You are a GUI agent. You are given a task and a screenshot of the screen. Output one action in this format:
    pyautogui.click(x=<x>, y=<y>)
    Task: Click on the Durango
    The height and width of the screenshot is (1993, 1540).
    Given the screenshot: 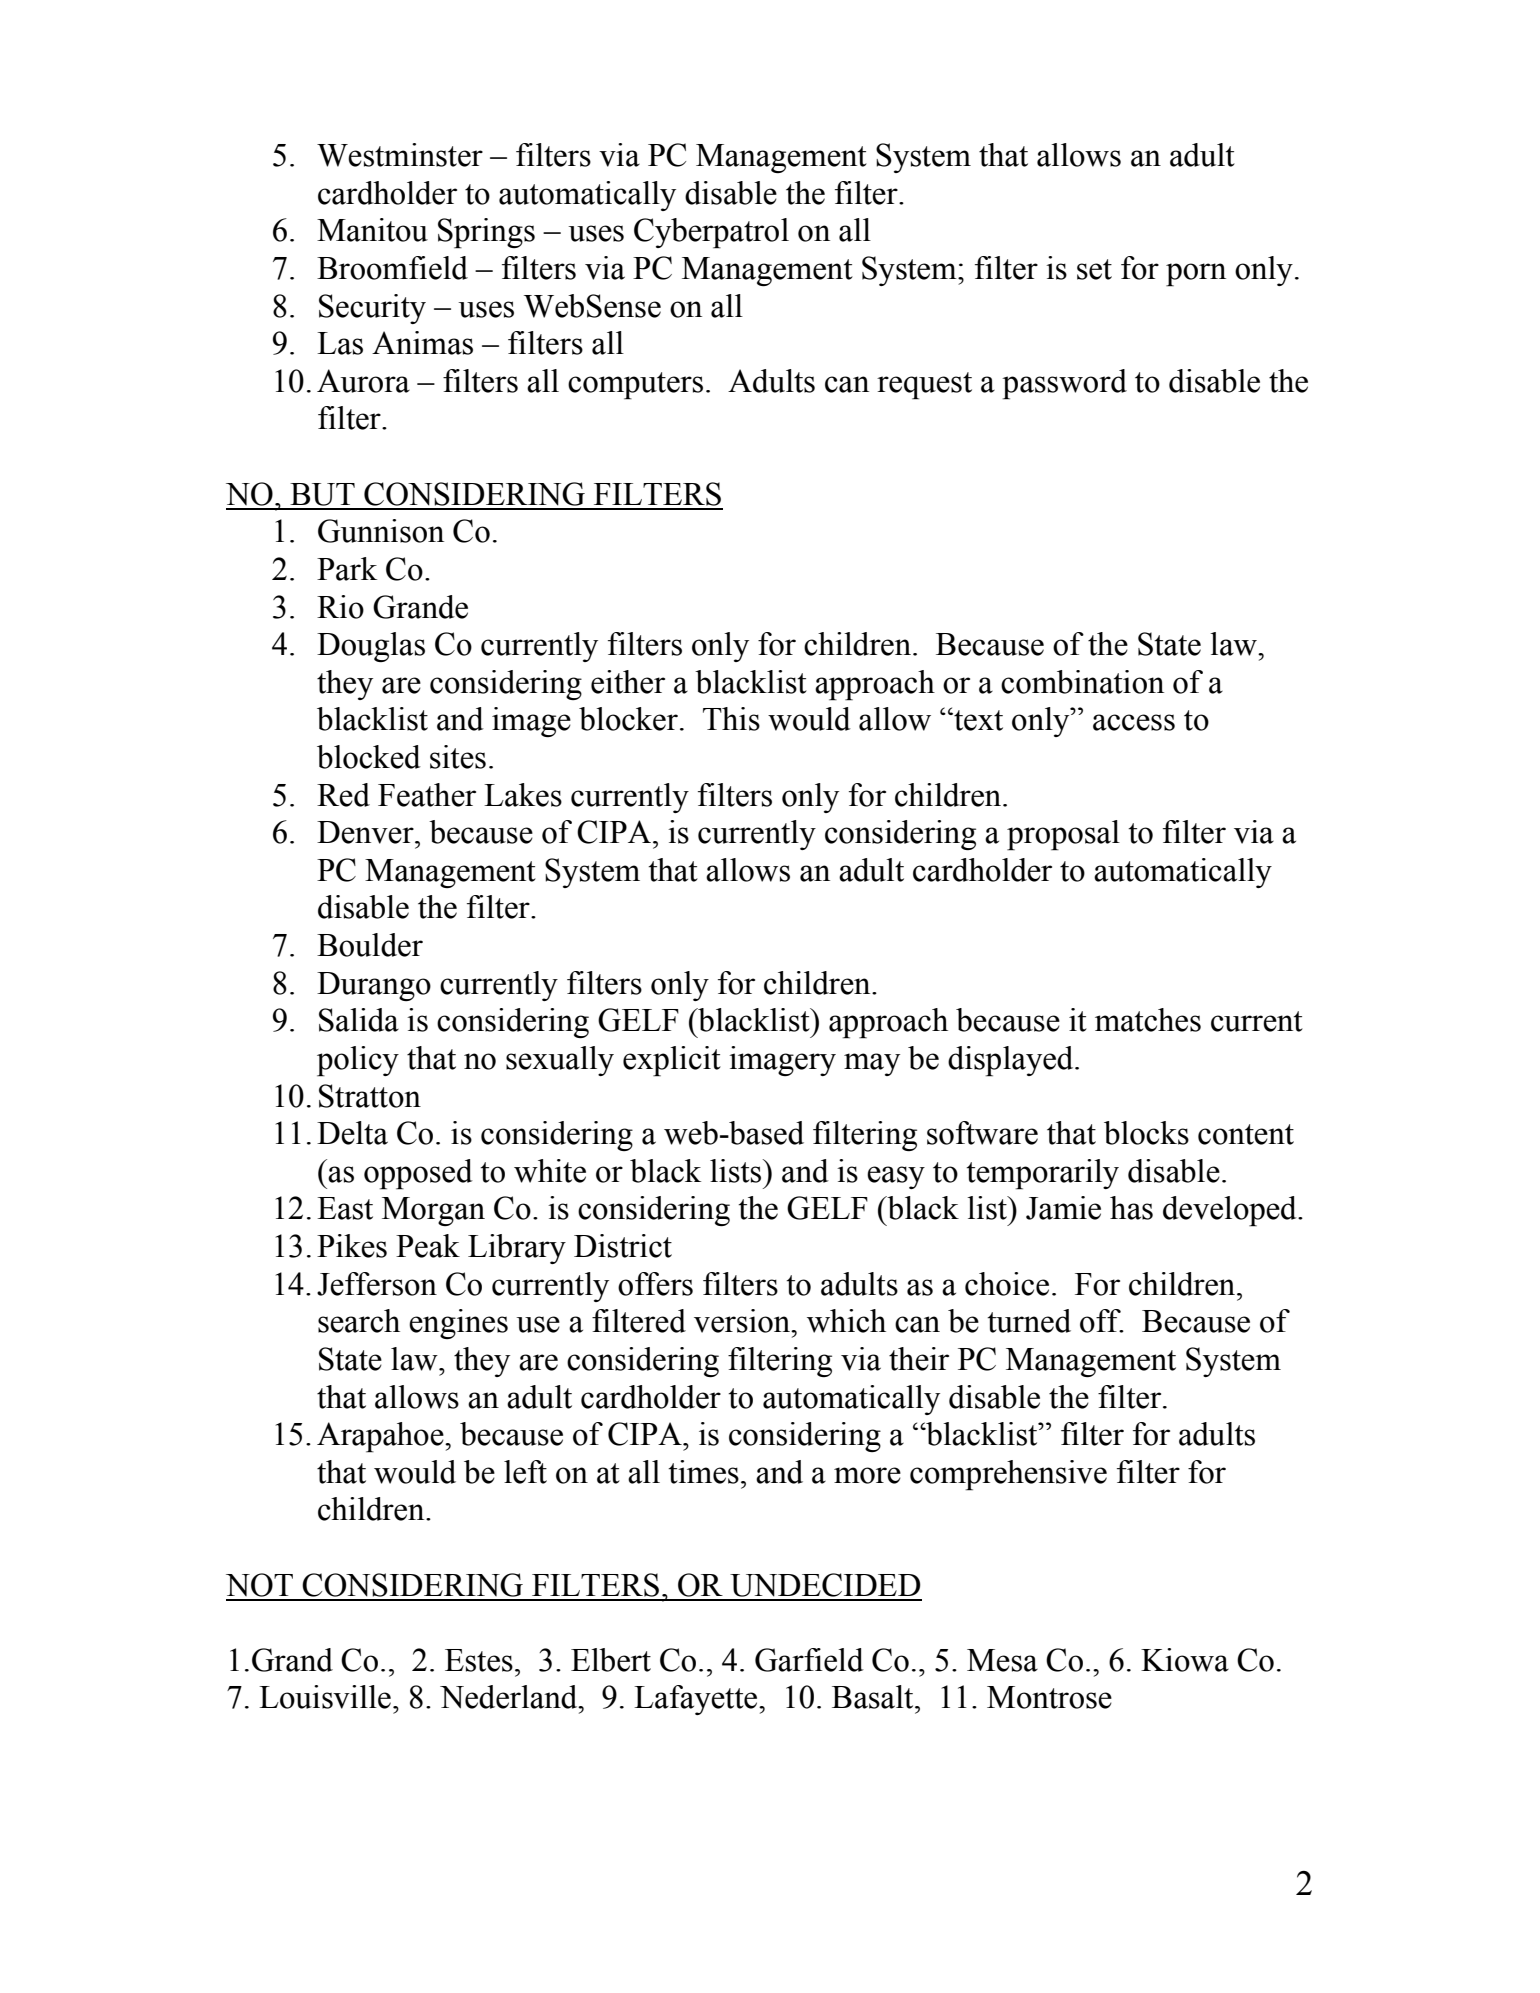 What is the action you would take?
    pyautogui.click(x=374, y=986)
